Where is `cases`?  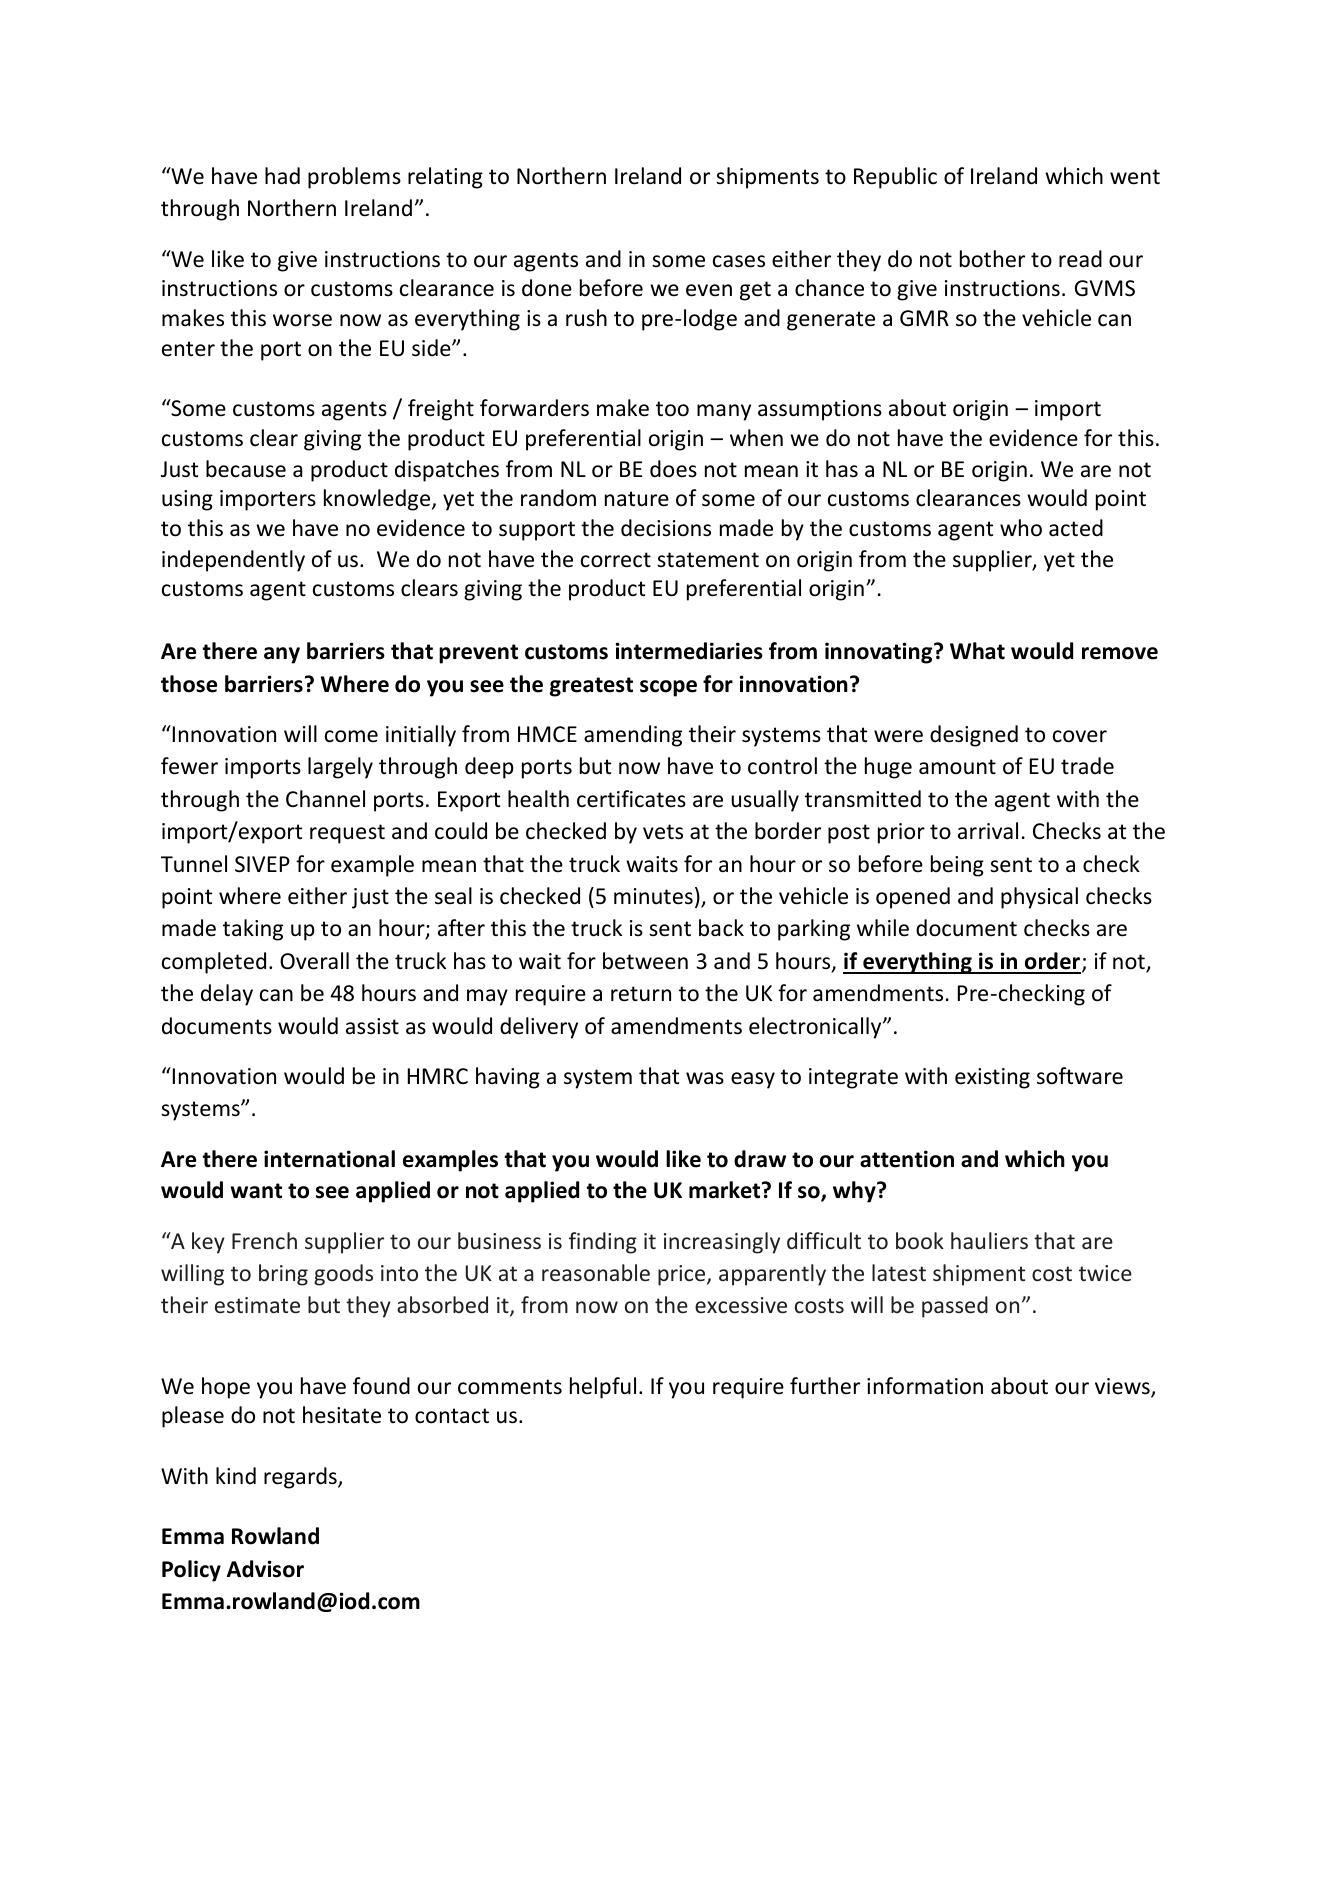
cases is located at coordinates (739, 261).
